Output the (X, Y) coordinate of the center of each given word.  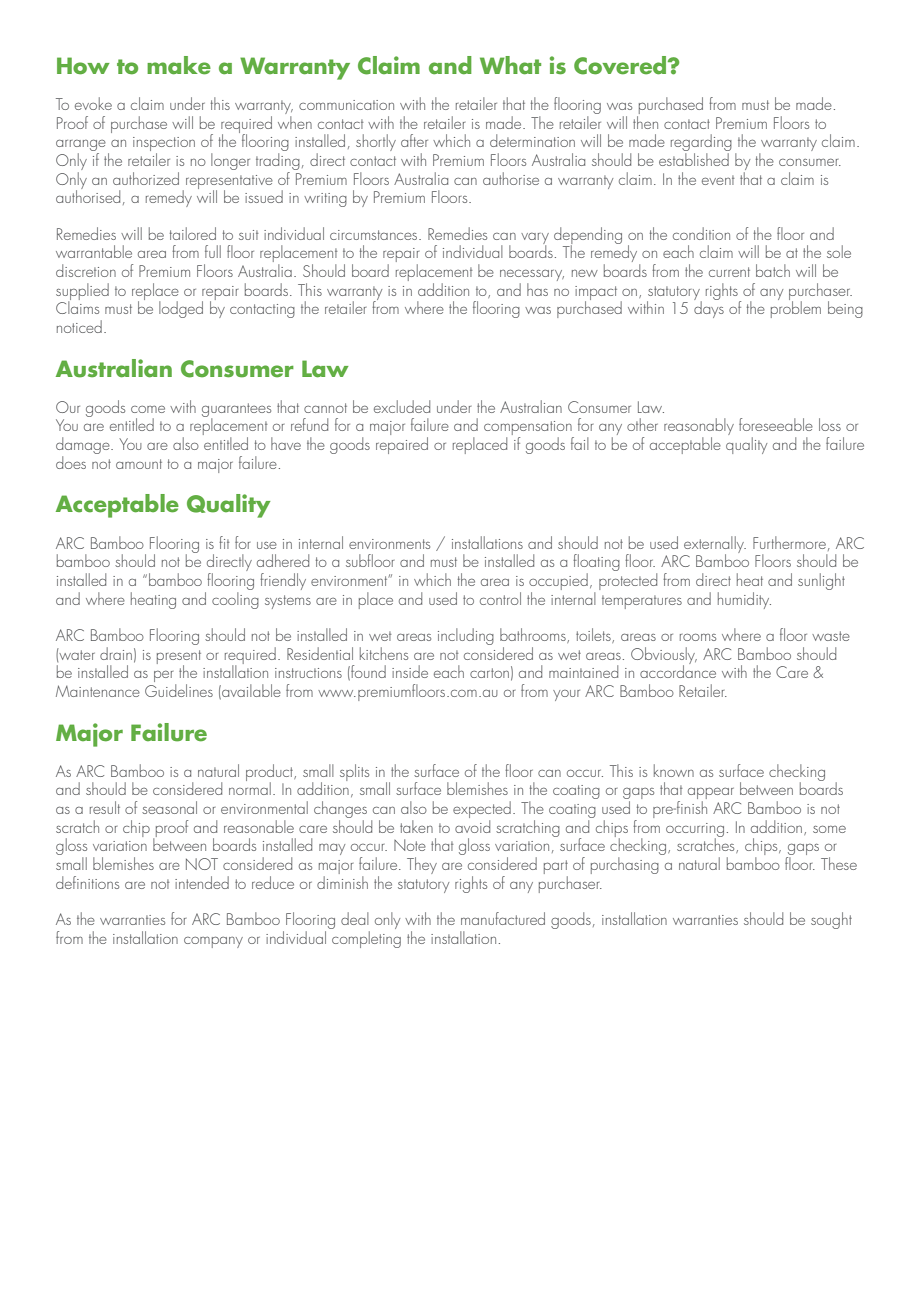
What (510, 65)
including (466, 636)
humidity (744, 600)
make (179, 65)
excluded (402, 406)
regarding (701, 144)
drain (116, 653)
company (213, 942)
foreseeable (776, 424)
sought (831, 920)
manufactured (503, 918)
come (148, 409)
